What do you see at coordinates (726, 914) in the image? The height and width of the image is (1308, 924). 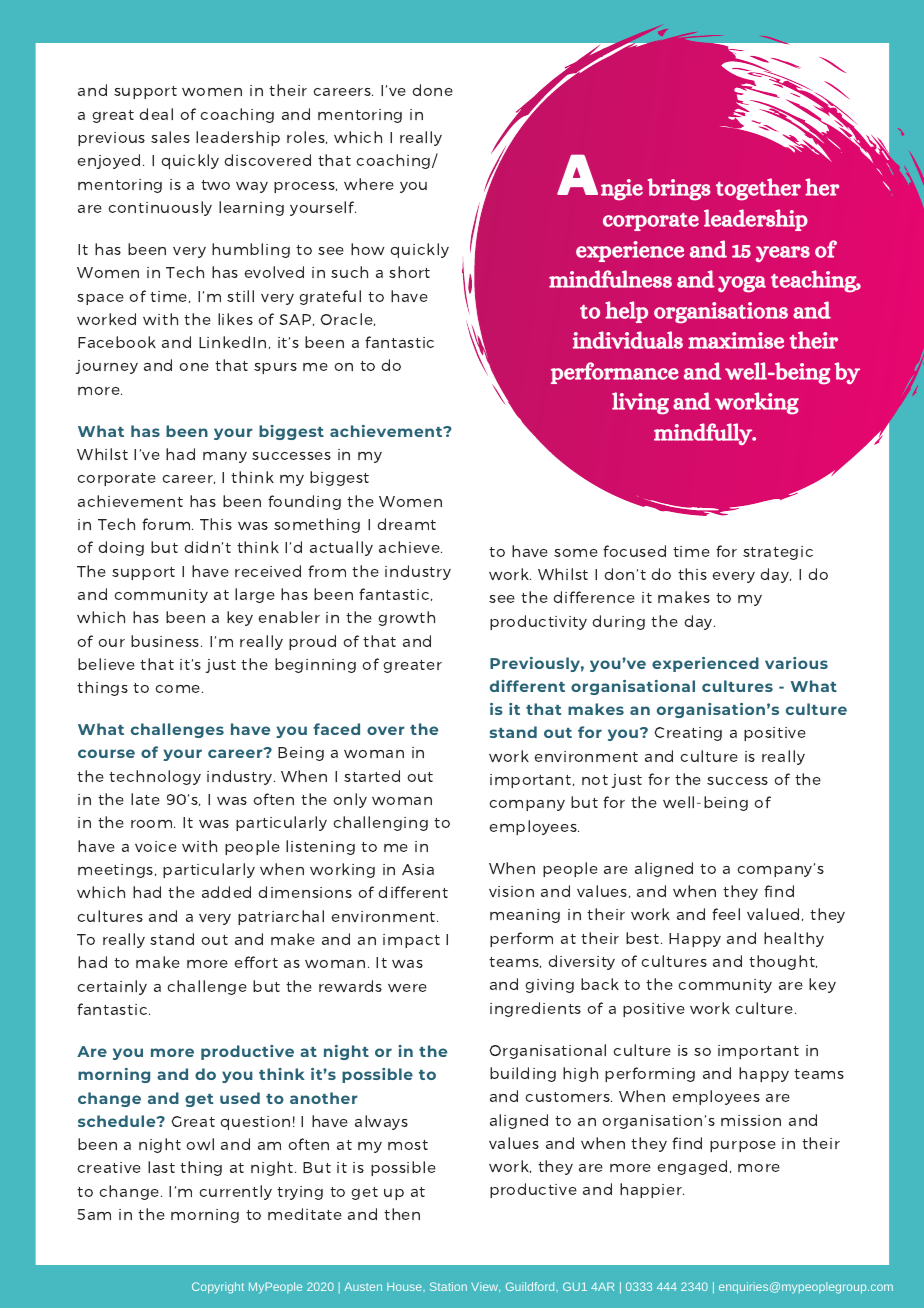 I see `feel` at bounding box center [726, 914].
